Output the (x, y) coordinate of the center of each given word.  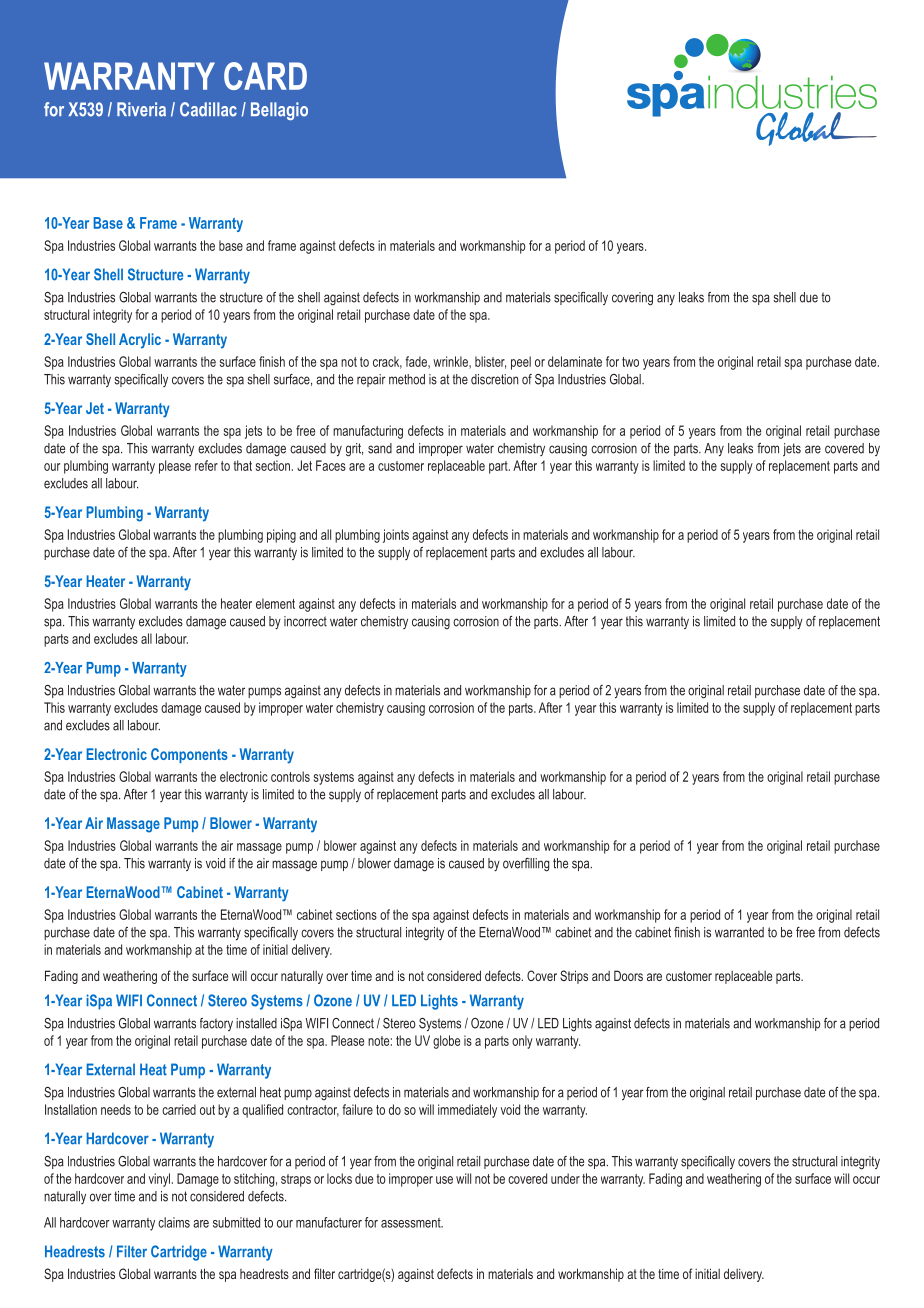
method (407, 379)
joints (396, 536)
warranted (739, 932)
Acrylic (140, 341)
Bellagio (279, 111)
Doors (628, 975)
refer (206, 465)
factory (216, 1024)
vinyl (159, 1180)
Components (189, 755)
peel (521, 363)
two (630, 362)
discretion (494, 379)
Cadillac (208, 109)
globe (446, 1042)
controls (290, 776)
